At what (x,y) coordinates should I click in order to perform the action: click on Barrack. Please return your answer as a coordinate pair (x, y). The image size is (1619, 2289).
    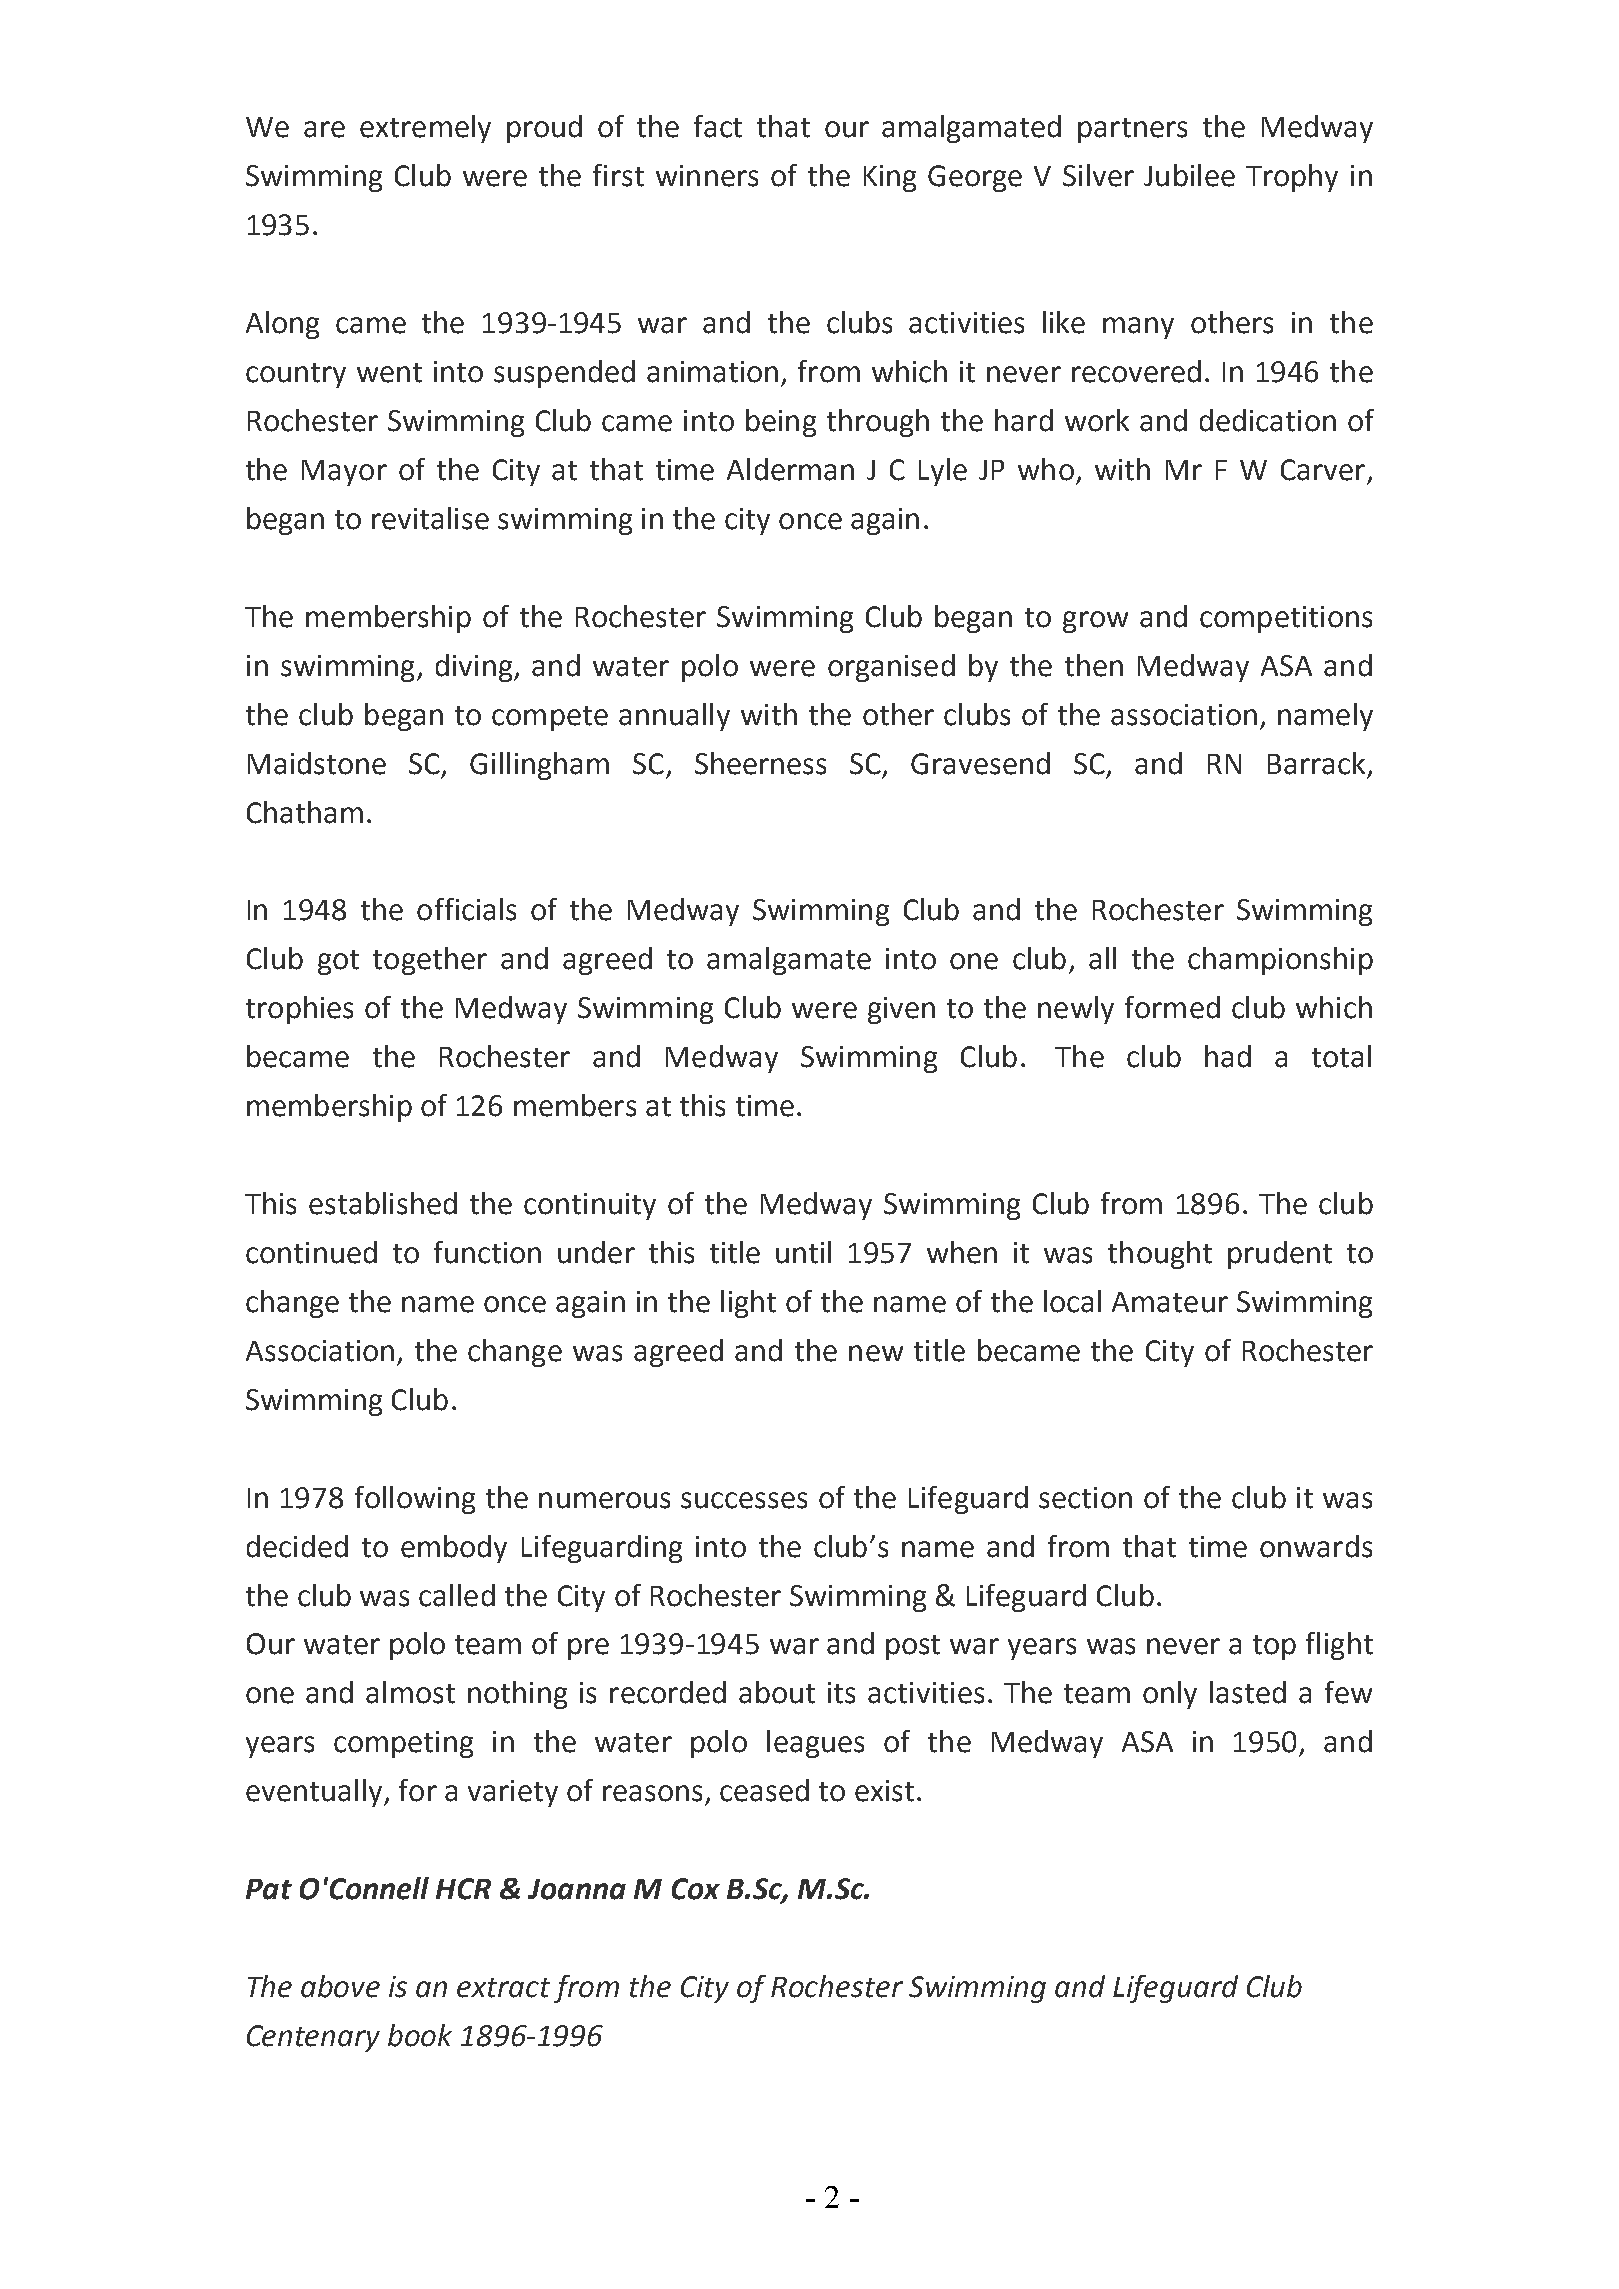
    Looking at the image, I should click on (1316, 763).
